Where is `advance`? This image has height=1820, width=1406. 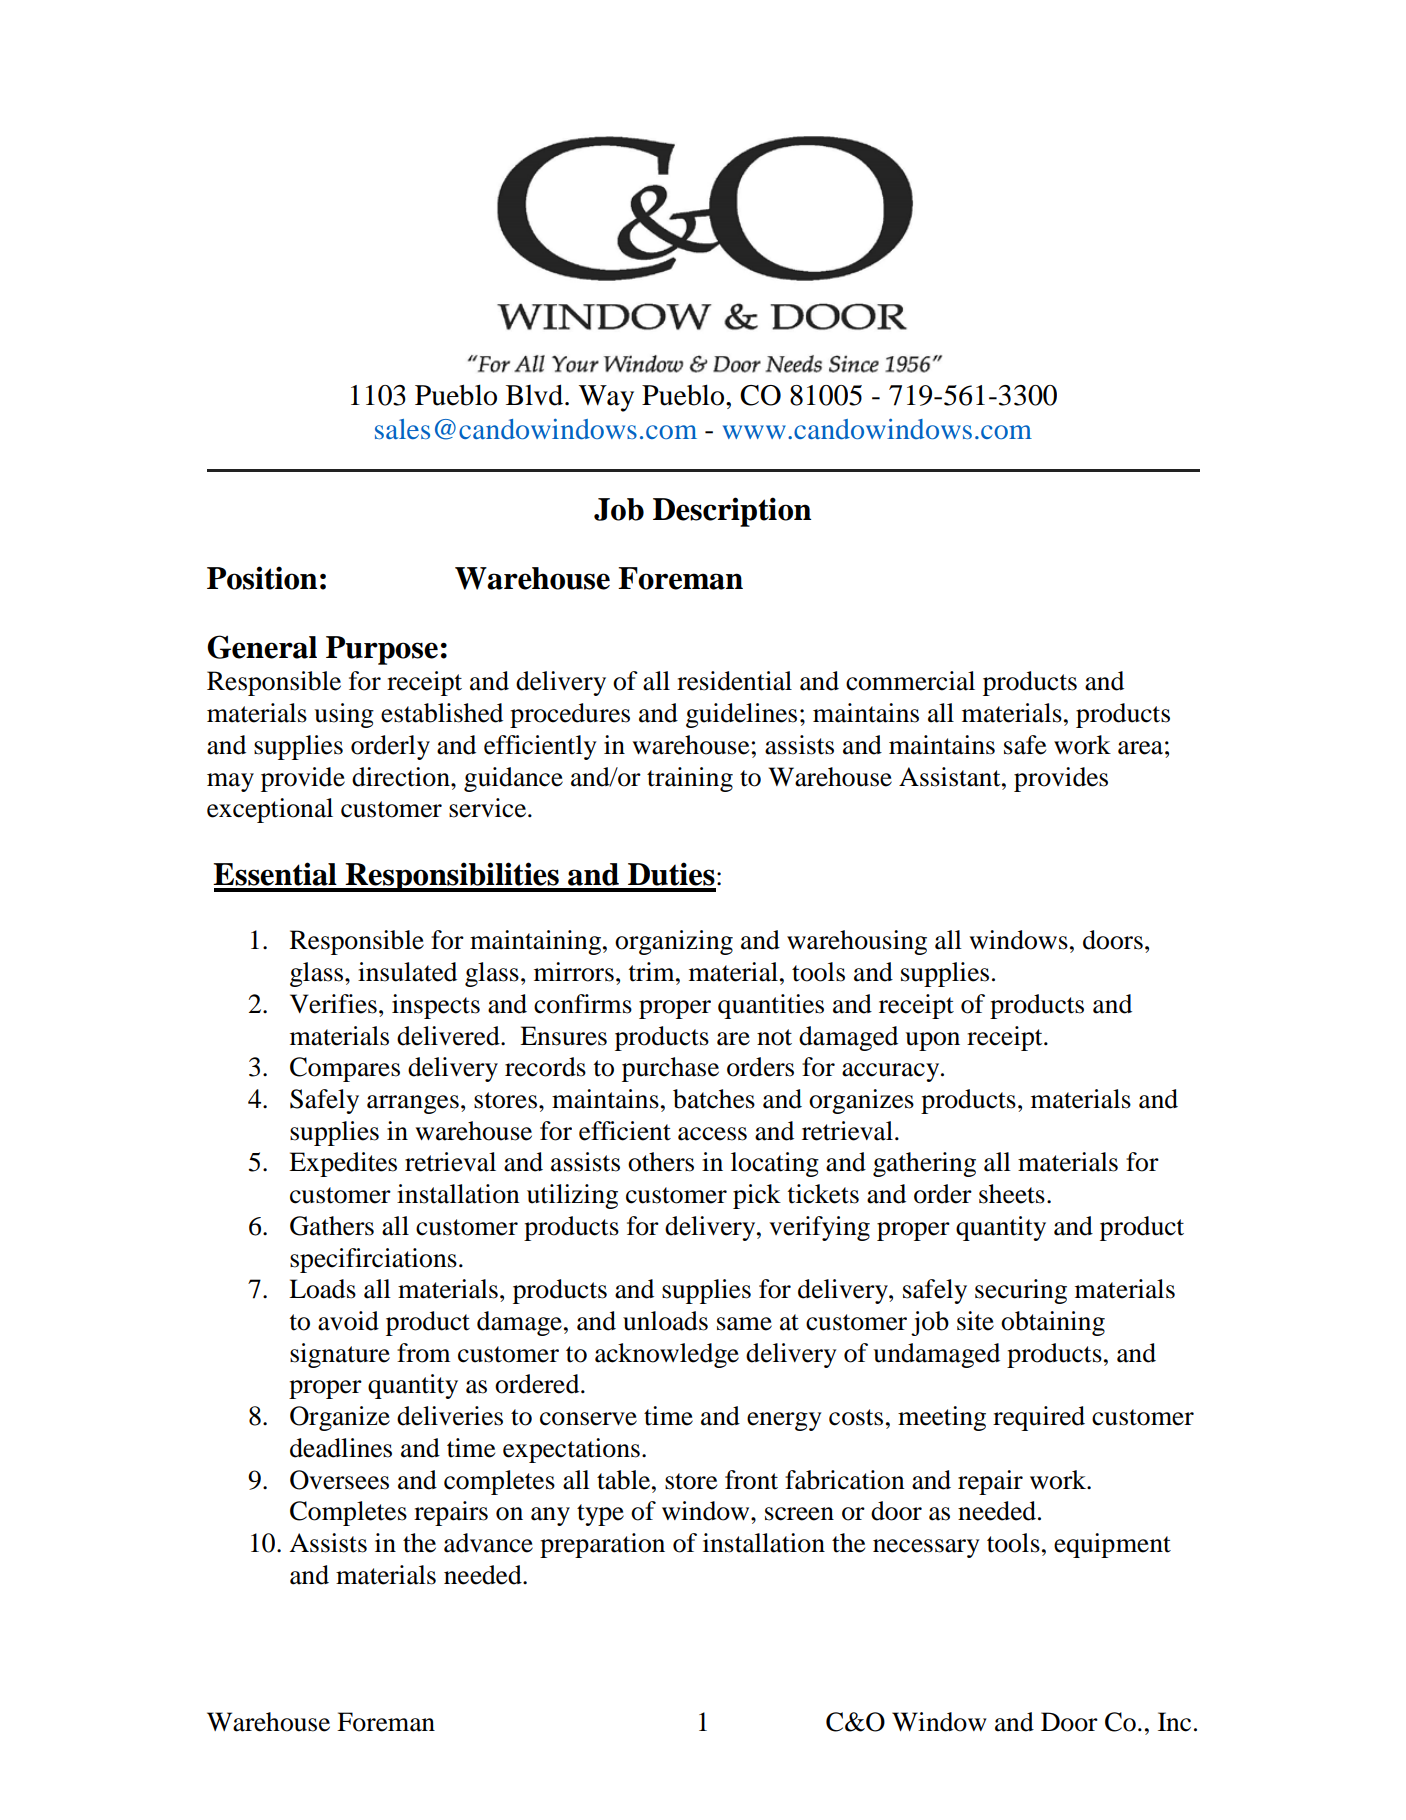 advance is located at coordinates (488, 1543).
